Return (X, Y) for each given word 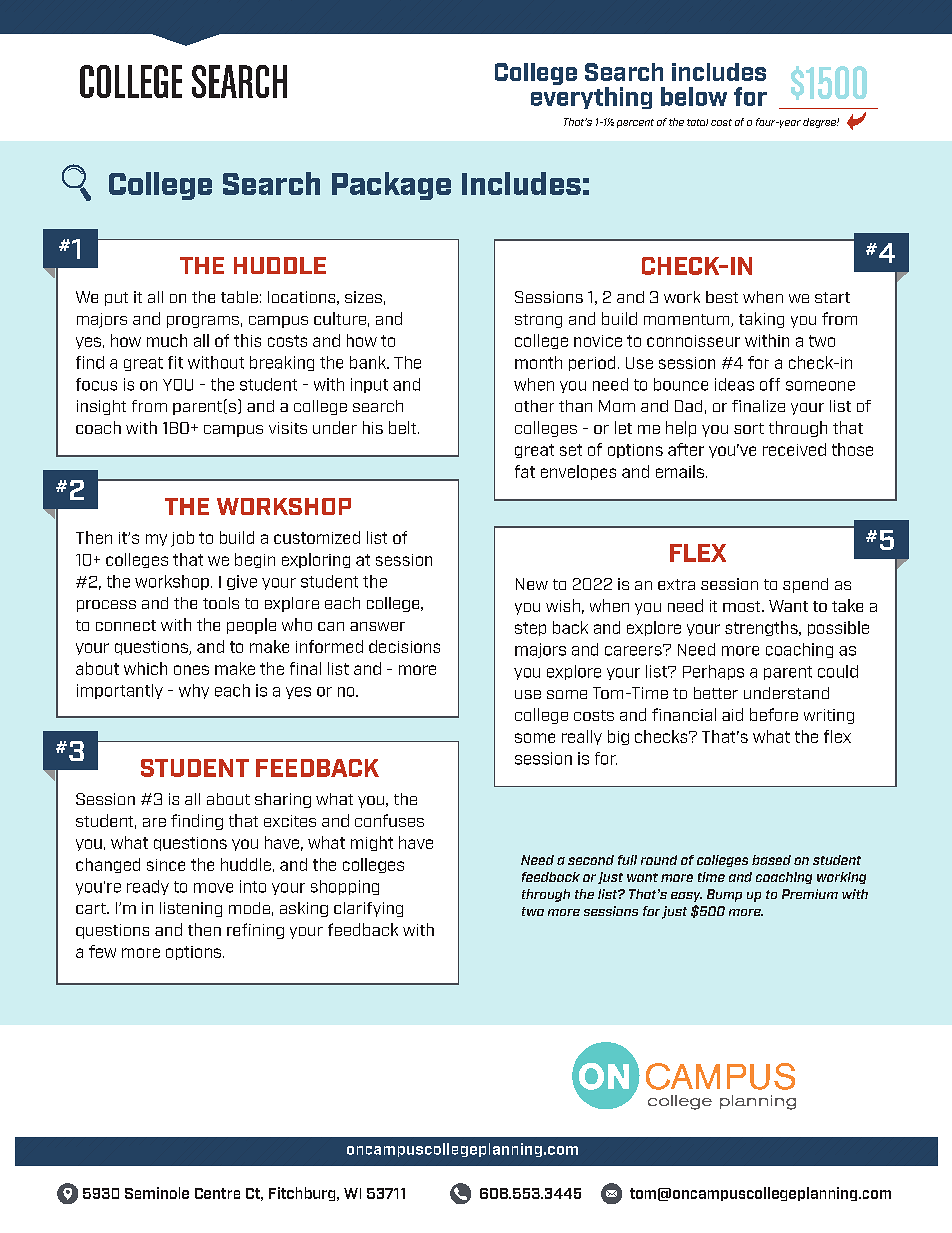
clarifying (368, 909)
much (167, 340)
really (582, 737)
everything (591, 98)
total (697, 122)
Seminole (157, 1193)
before (774, 714)
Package (391, 186)
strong (538, 321)
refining (255, 931)
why (194, 691)
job (182, 539)
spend (805, 585)
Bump (724, 895)
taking (761, 320)
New (532, 584)
